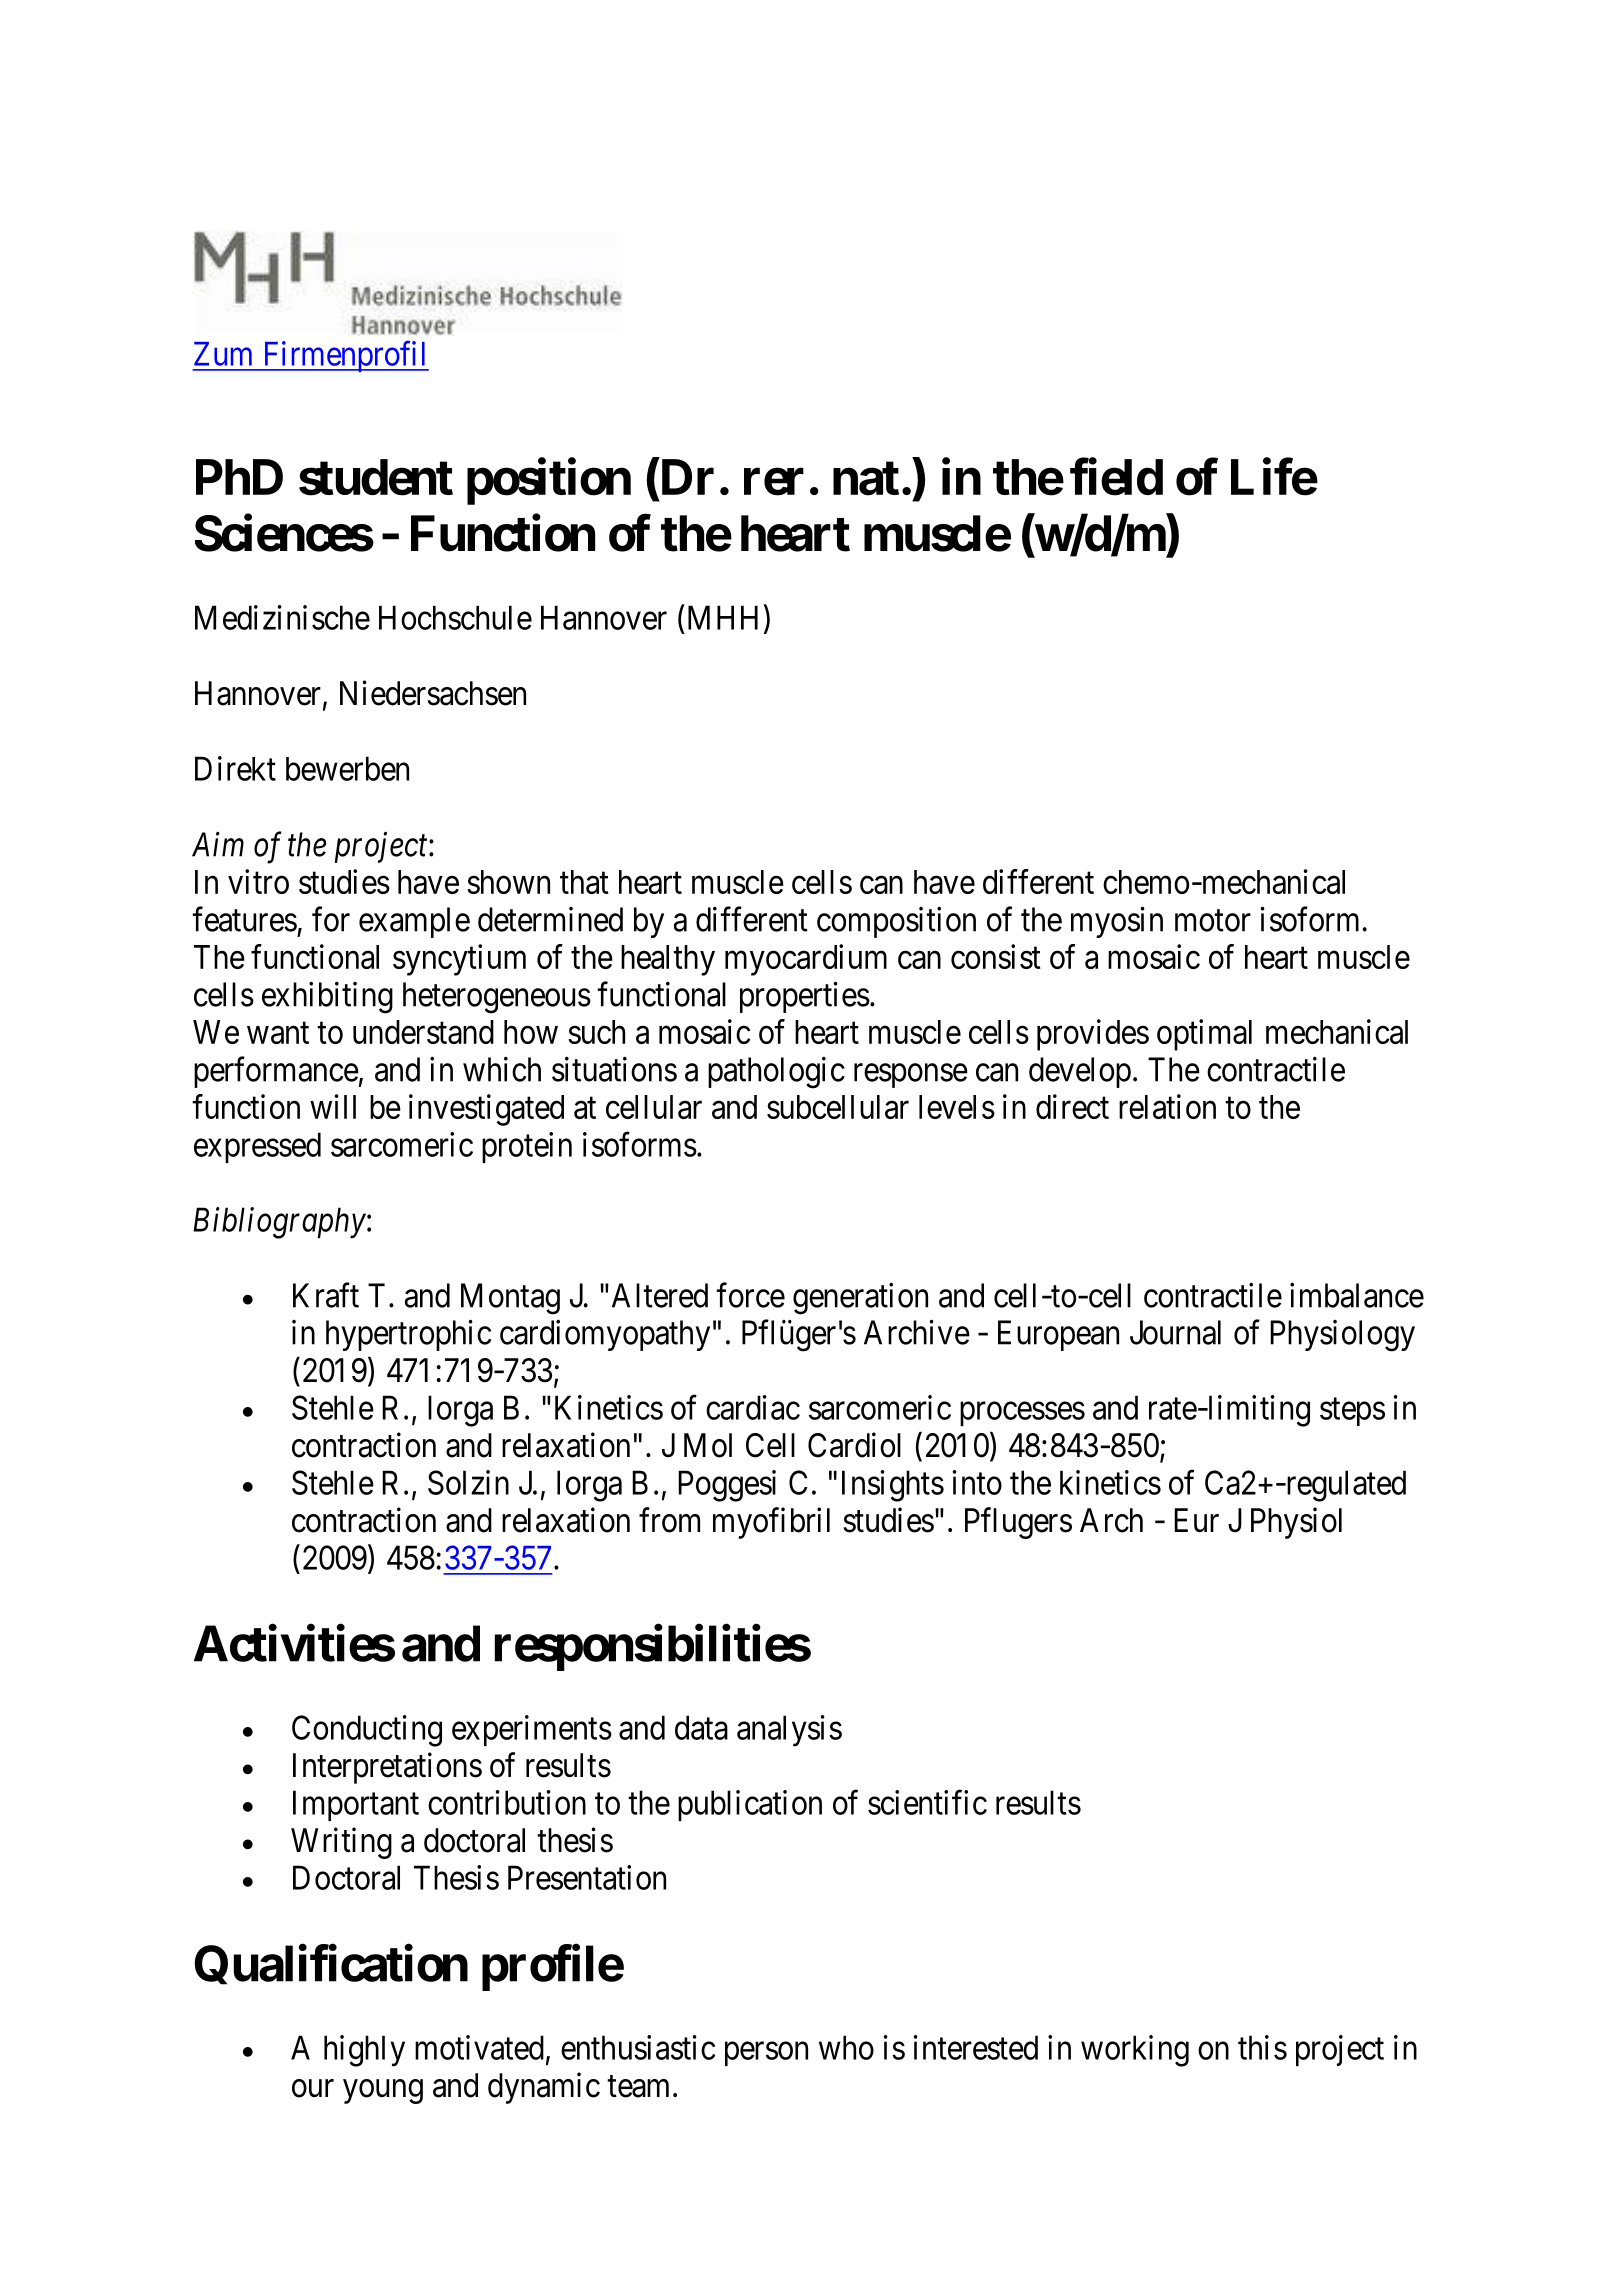 The height and width of the image is (2289, 1619). What do you see at coordinates (279, 1223) in the image?
I see `Bibliography` at bounding box center [279, 1223].
